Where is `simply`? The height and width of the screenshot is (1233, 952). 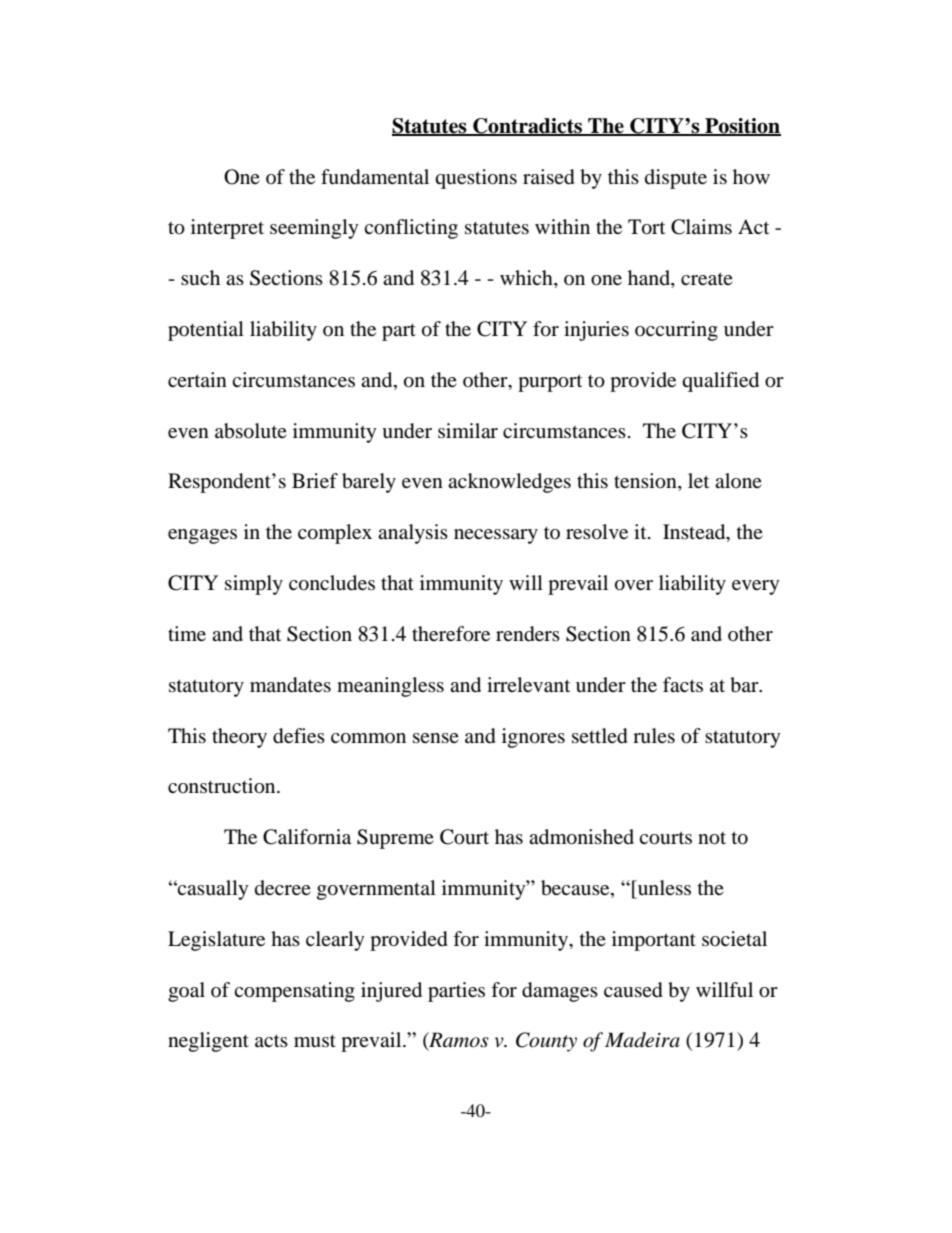
simply is located at coordinates (254, 585).
